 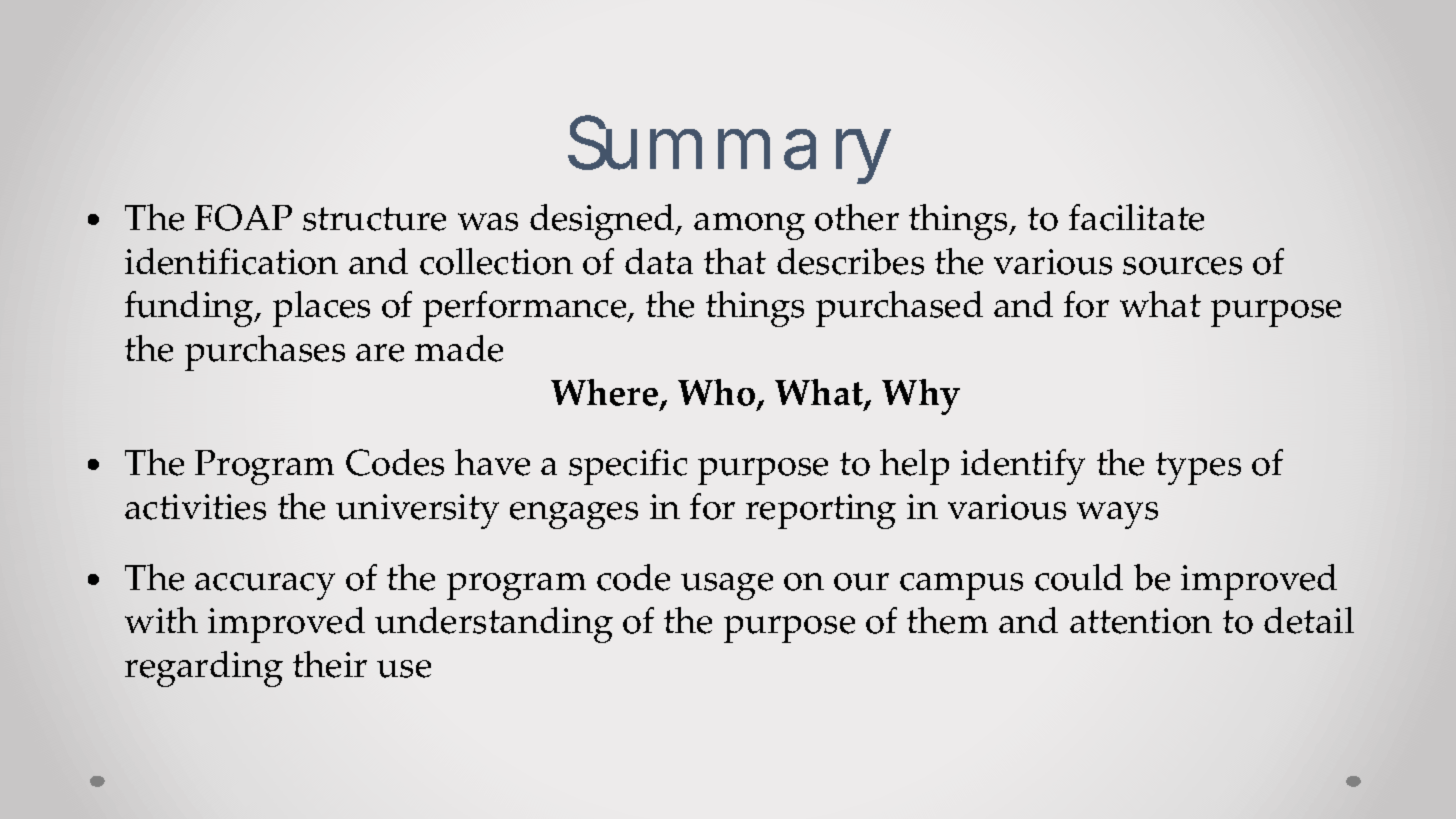 What do you see at coordinates (1117, 515) in the document?
I see `ways` at bounding box center [1117, 515].
